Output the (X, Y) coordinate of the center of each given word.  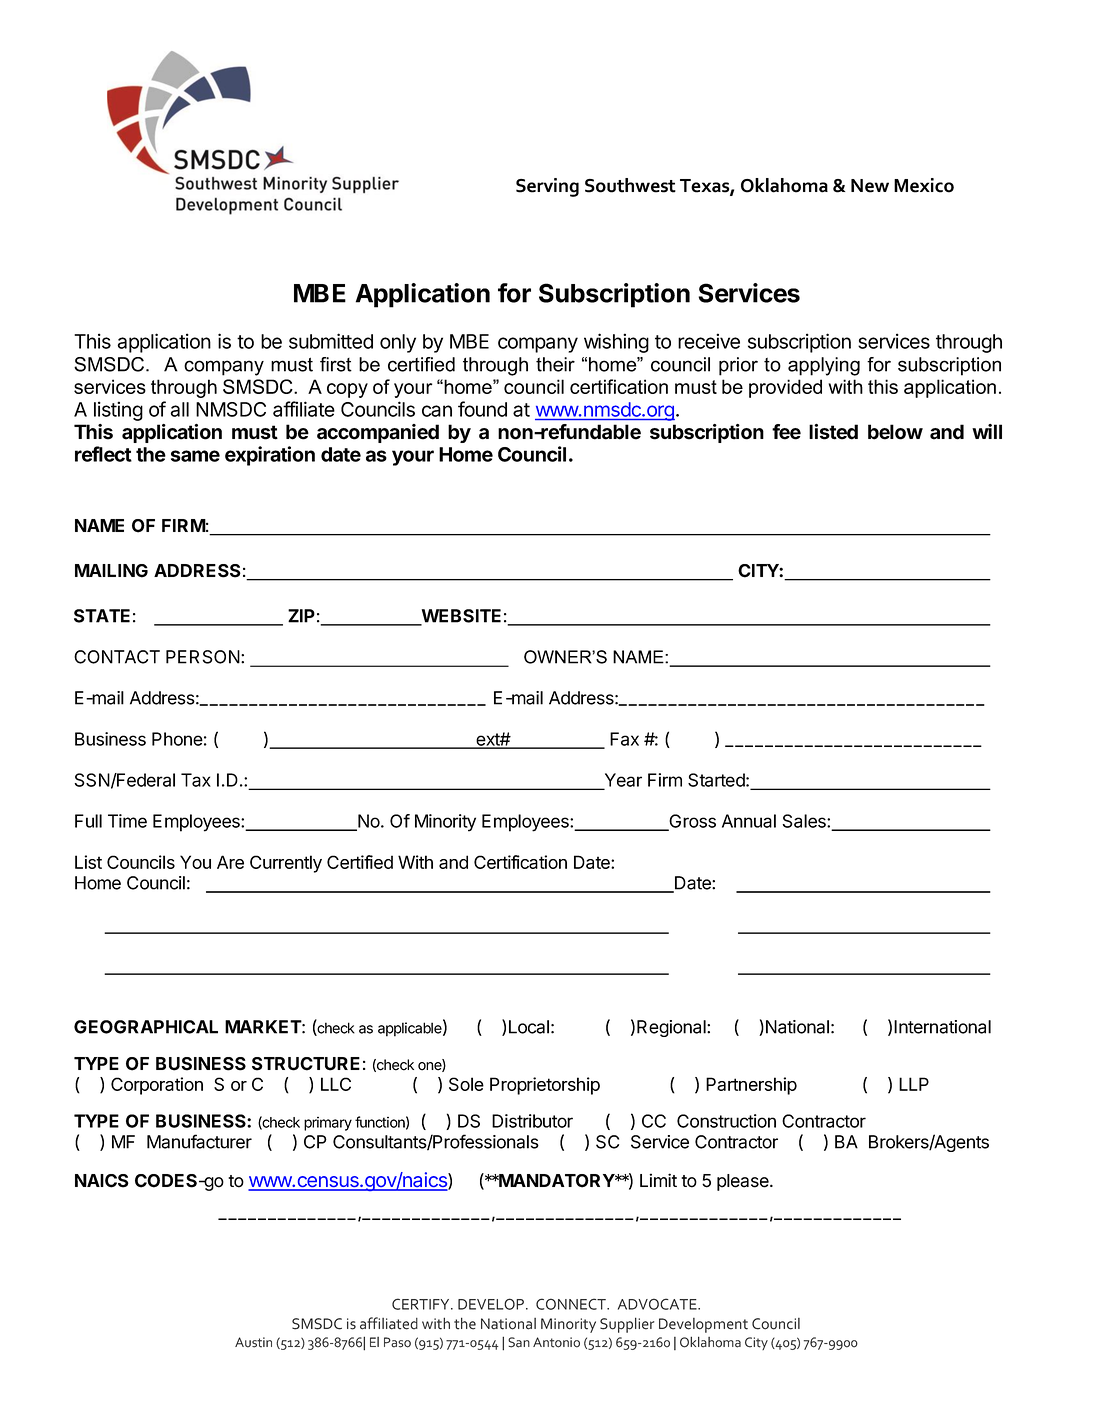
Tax (196, 780)
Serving (547, 187)
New (870, 186)
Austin (253, 1342)
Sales (805, 821)
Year (622, 781)
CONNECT (572, 1304)
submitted (331, 341)
